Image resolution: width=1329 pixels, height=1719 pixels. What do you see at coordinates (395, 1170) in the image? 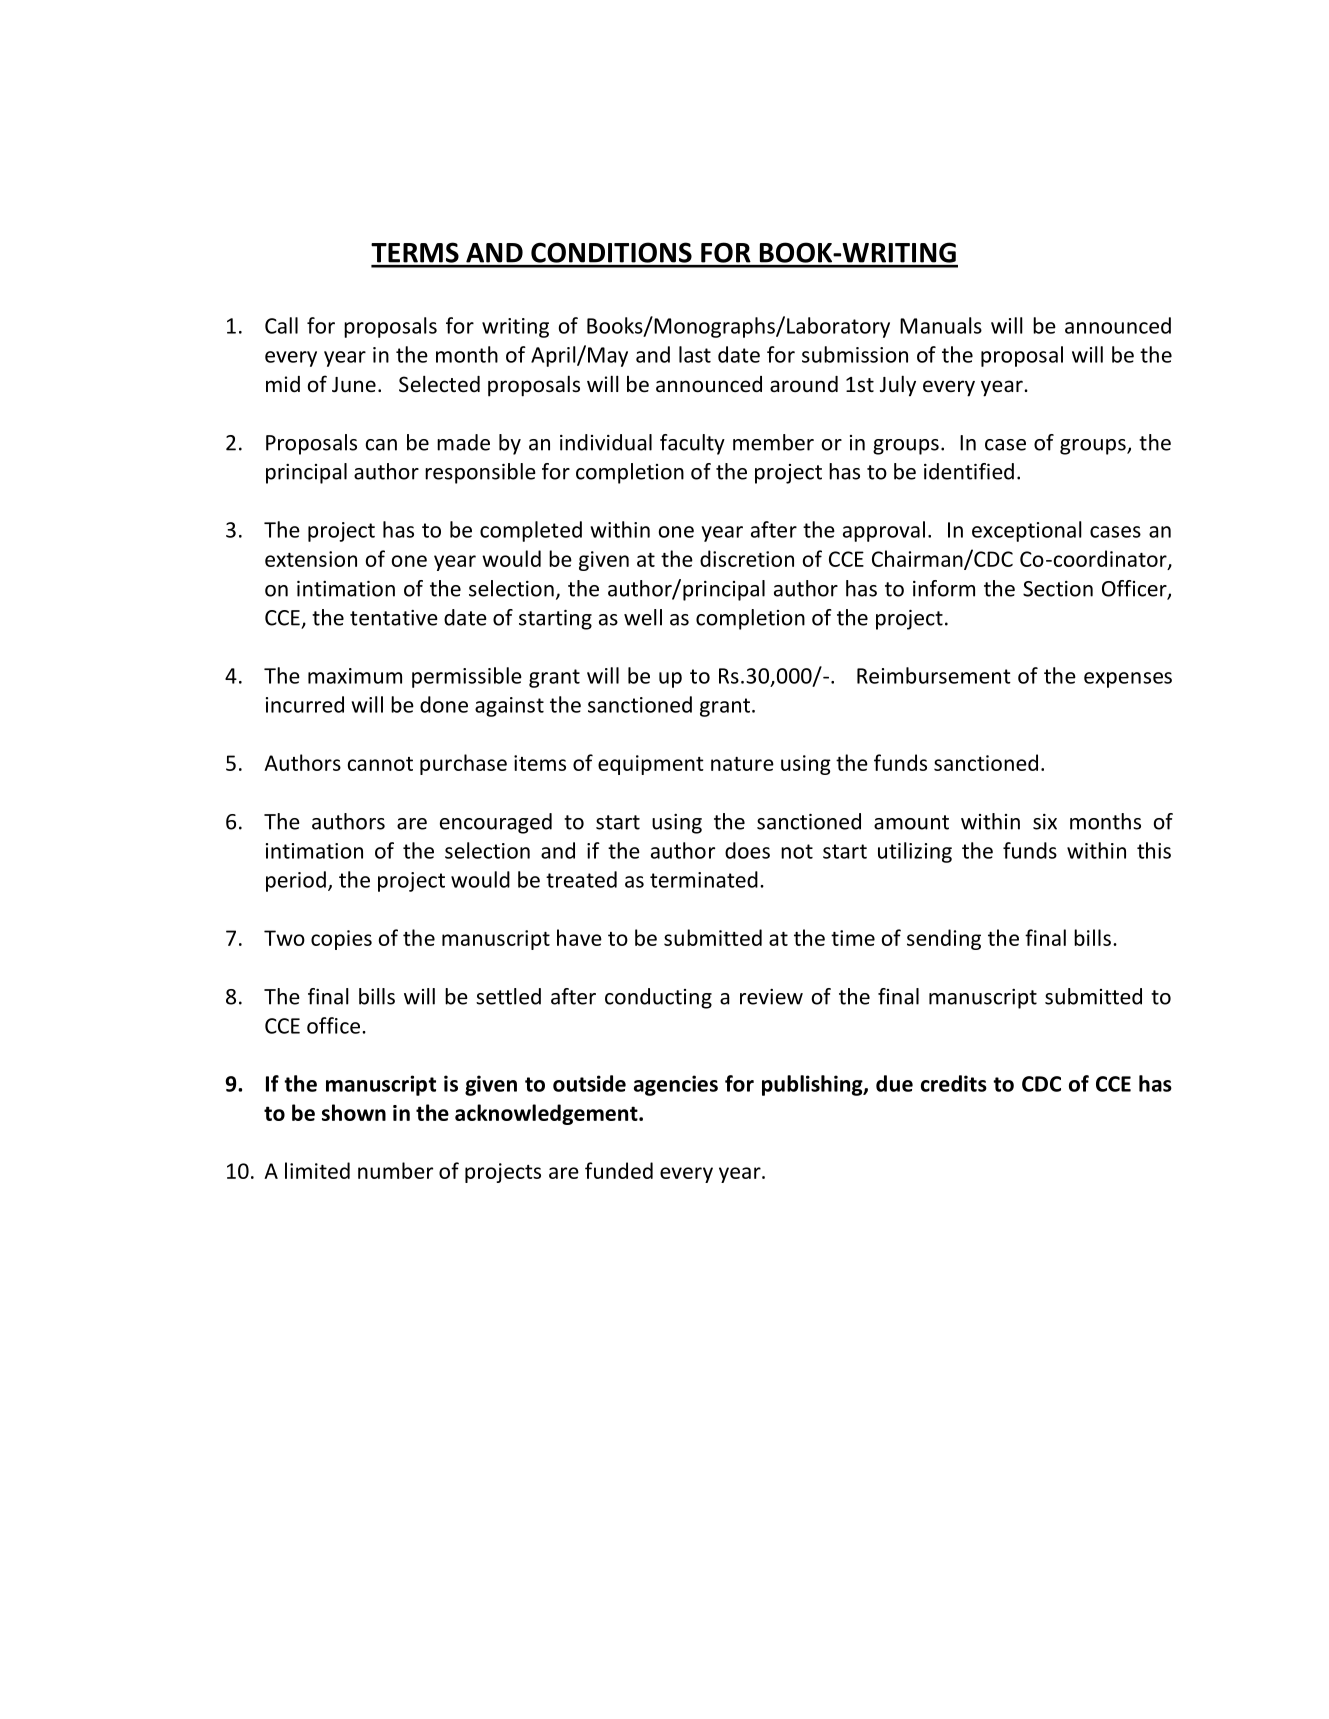
I see `number` at bounding box center [395, 1170].
